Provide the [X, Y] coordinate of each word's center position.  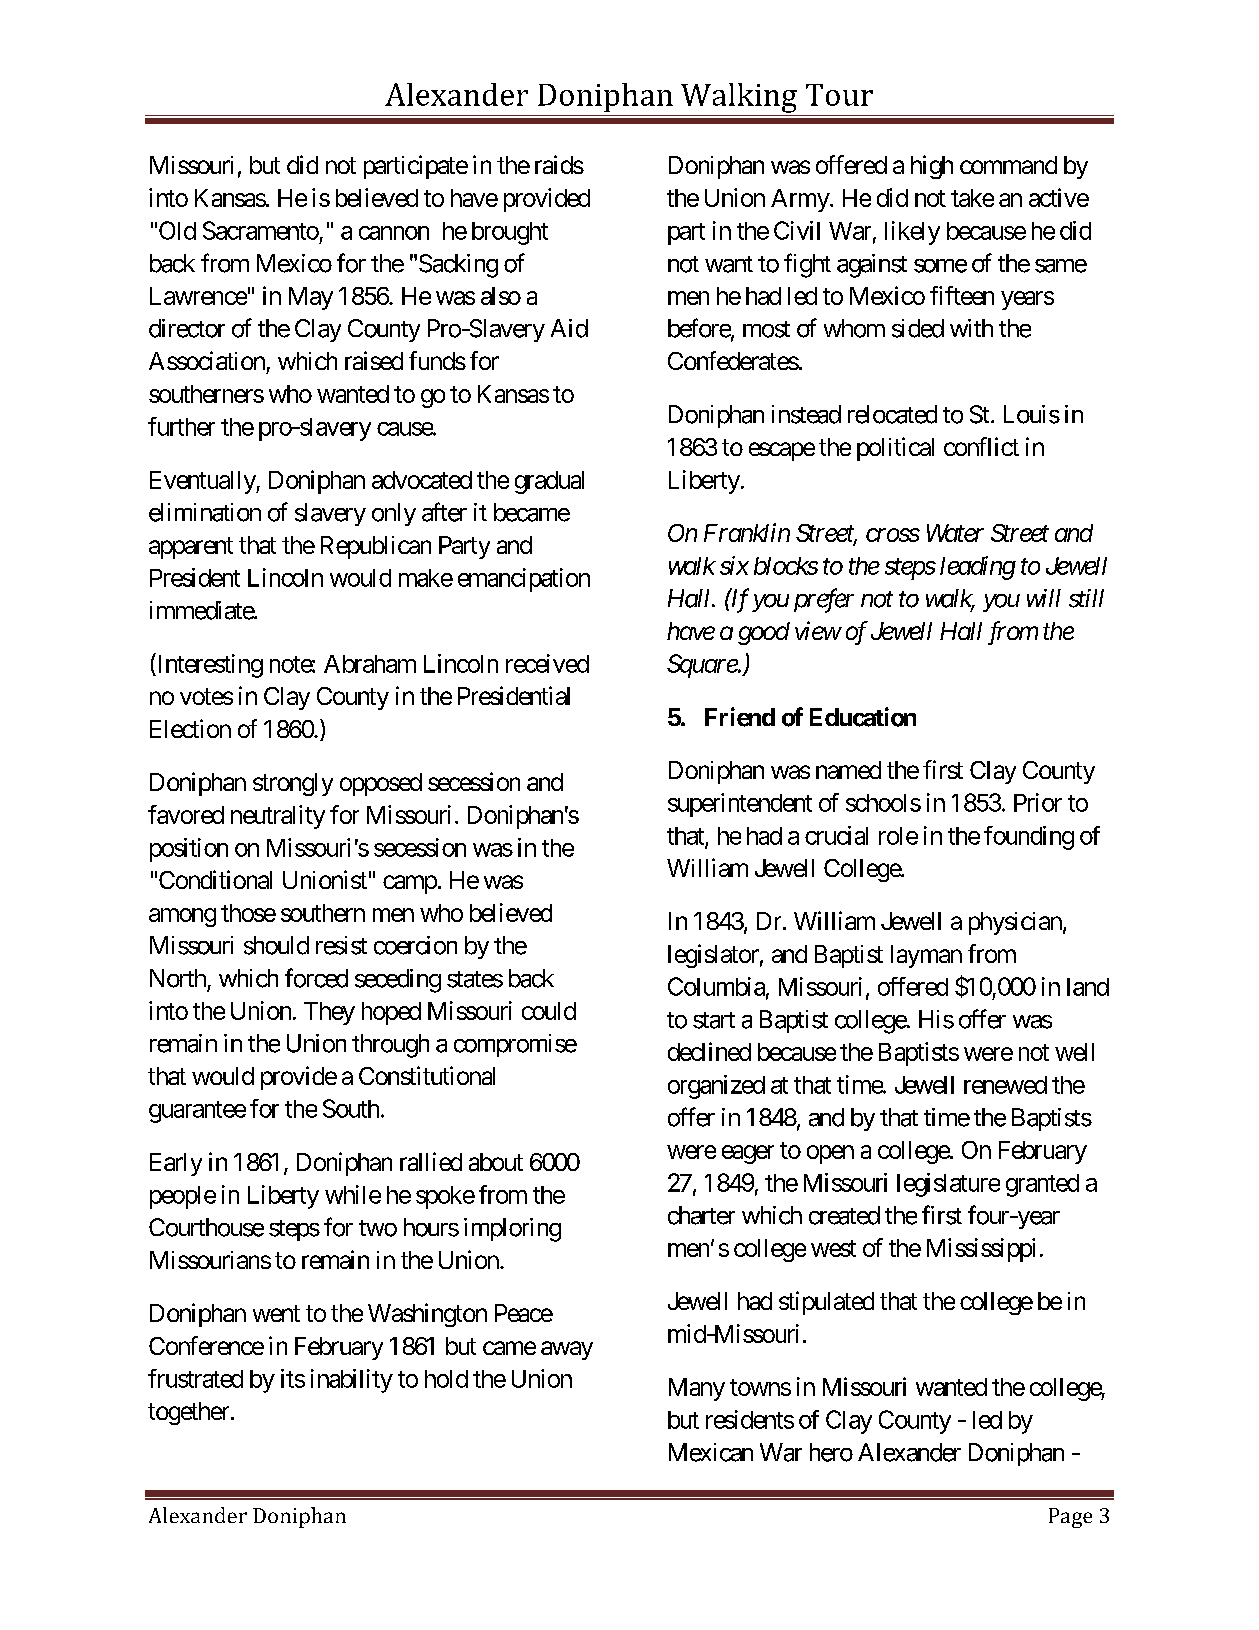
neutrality [278, 817]
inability [352, 1381]
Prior [1038, 802]
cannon [394, 233]
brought [510, 233]
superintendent [740, 805]
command [1008, 165]
